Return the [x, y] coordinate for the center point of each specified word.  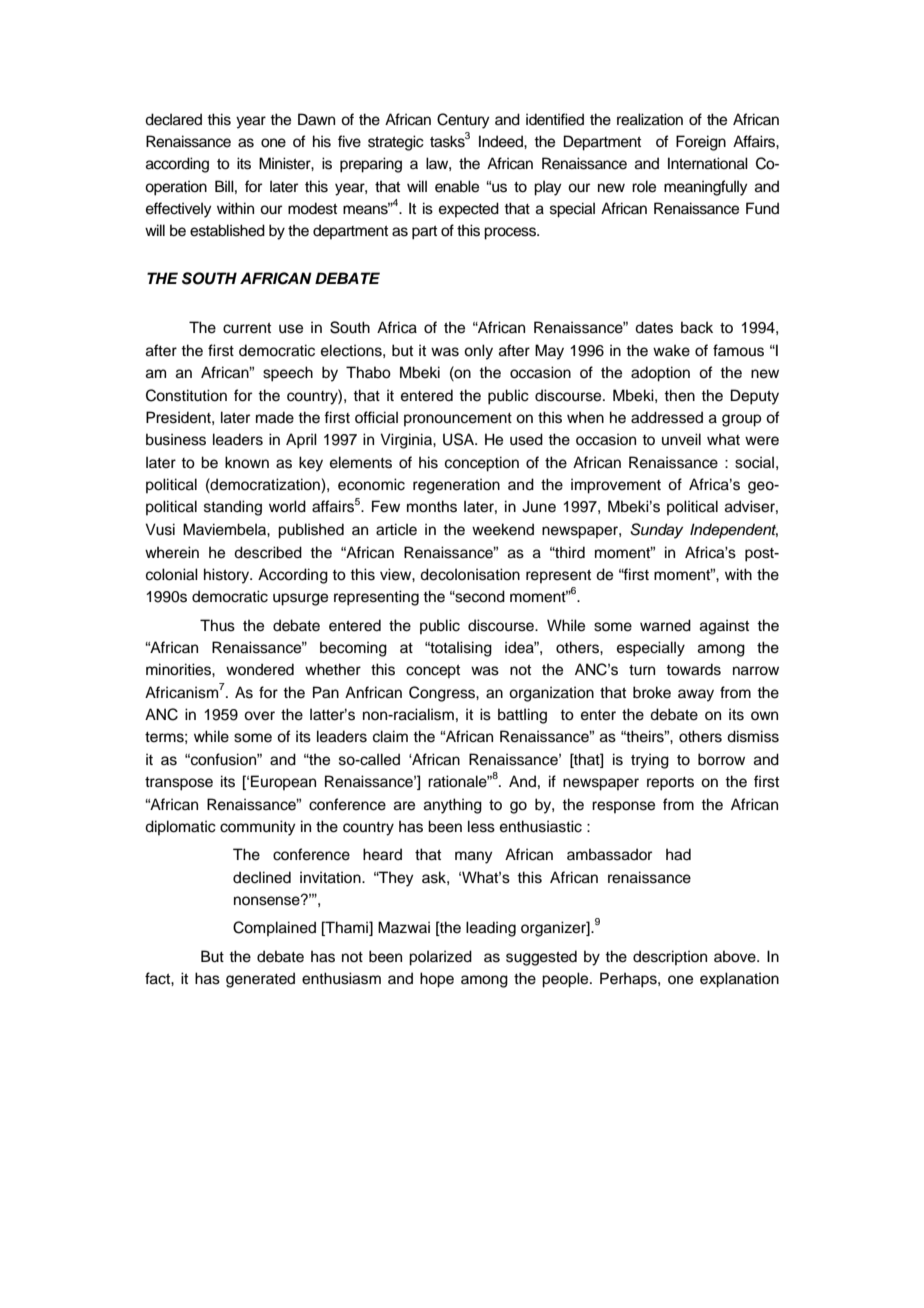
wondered [260, 669]
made [275, 417]
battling [522, 716]
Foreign [701, 143]
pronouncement [458, 419]
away [696, 695]
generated [260, 980]
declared [173, 119]
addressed [667, 417]
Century [463, 121]
